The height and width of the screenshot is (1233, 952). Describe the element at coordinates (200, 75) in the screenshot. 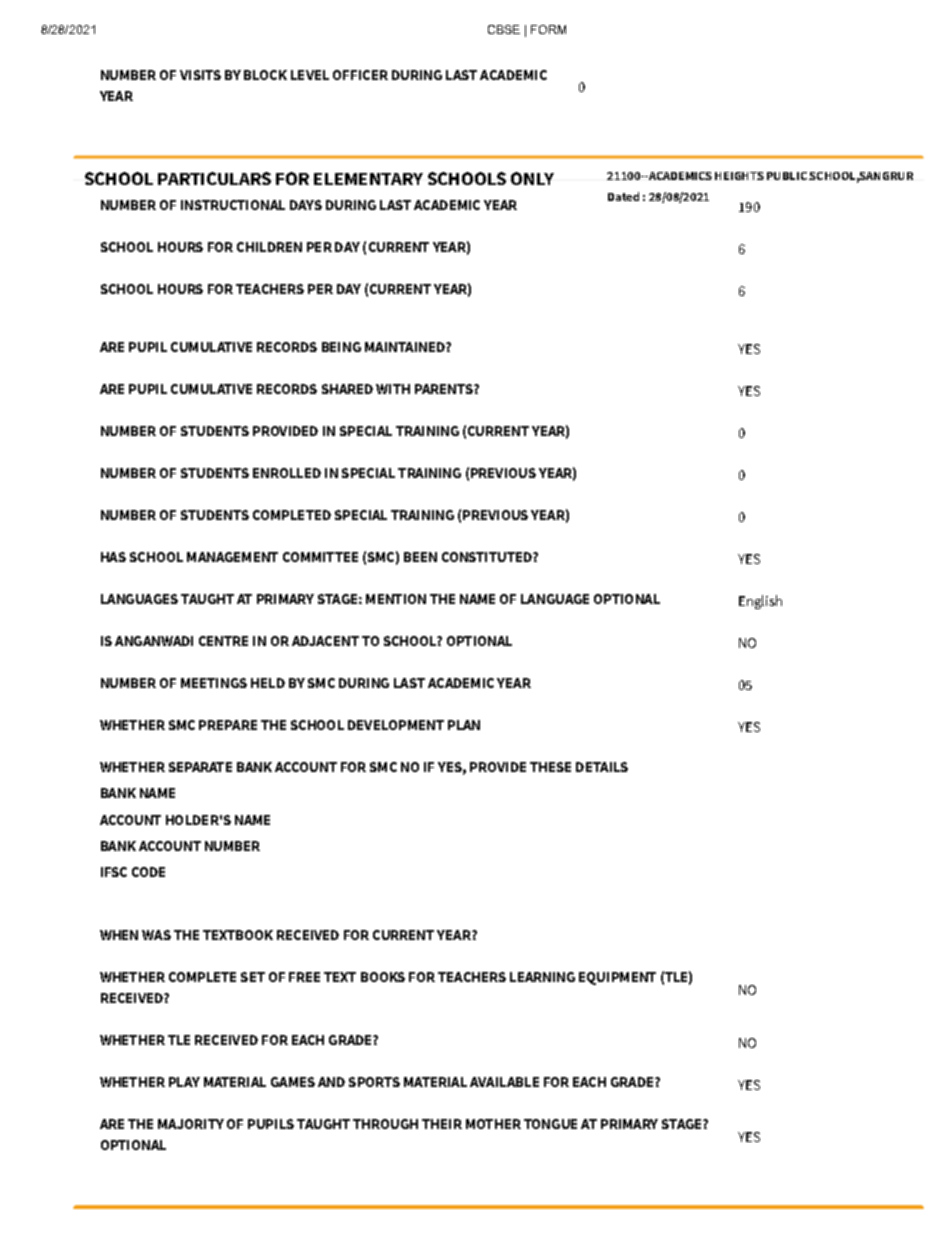

I see `VISITS` at that location.
